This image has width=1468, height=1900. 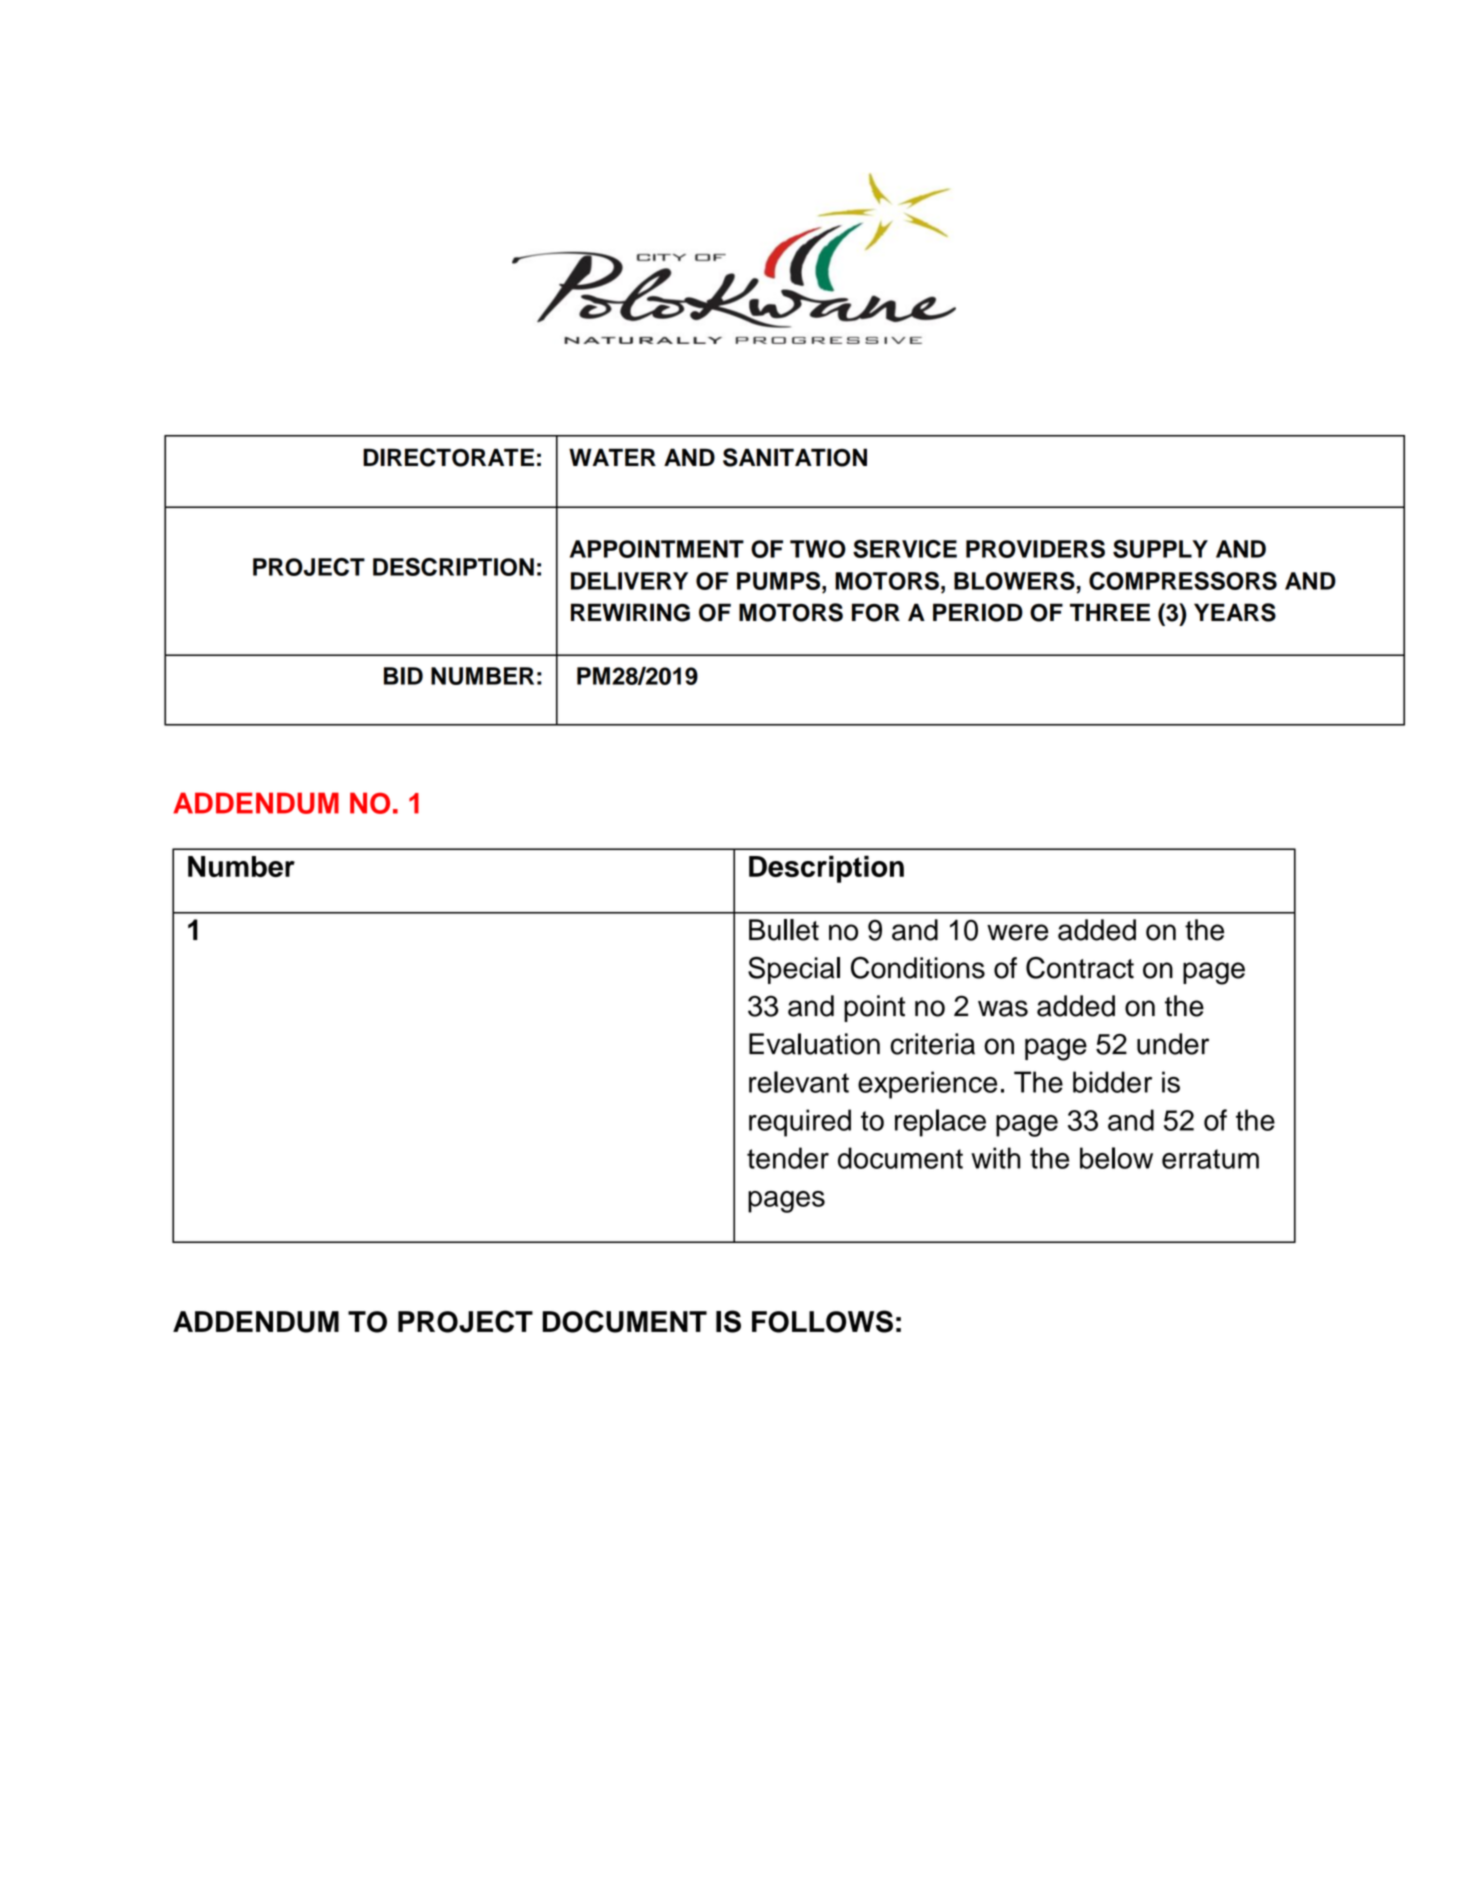 What do you see at coordinates (795, 457) in the image?
I see `SANITATION` at bounding box center [795, 457].
